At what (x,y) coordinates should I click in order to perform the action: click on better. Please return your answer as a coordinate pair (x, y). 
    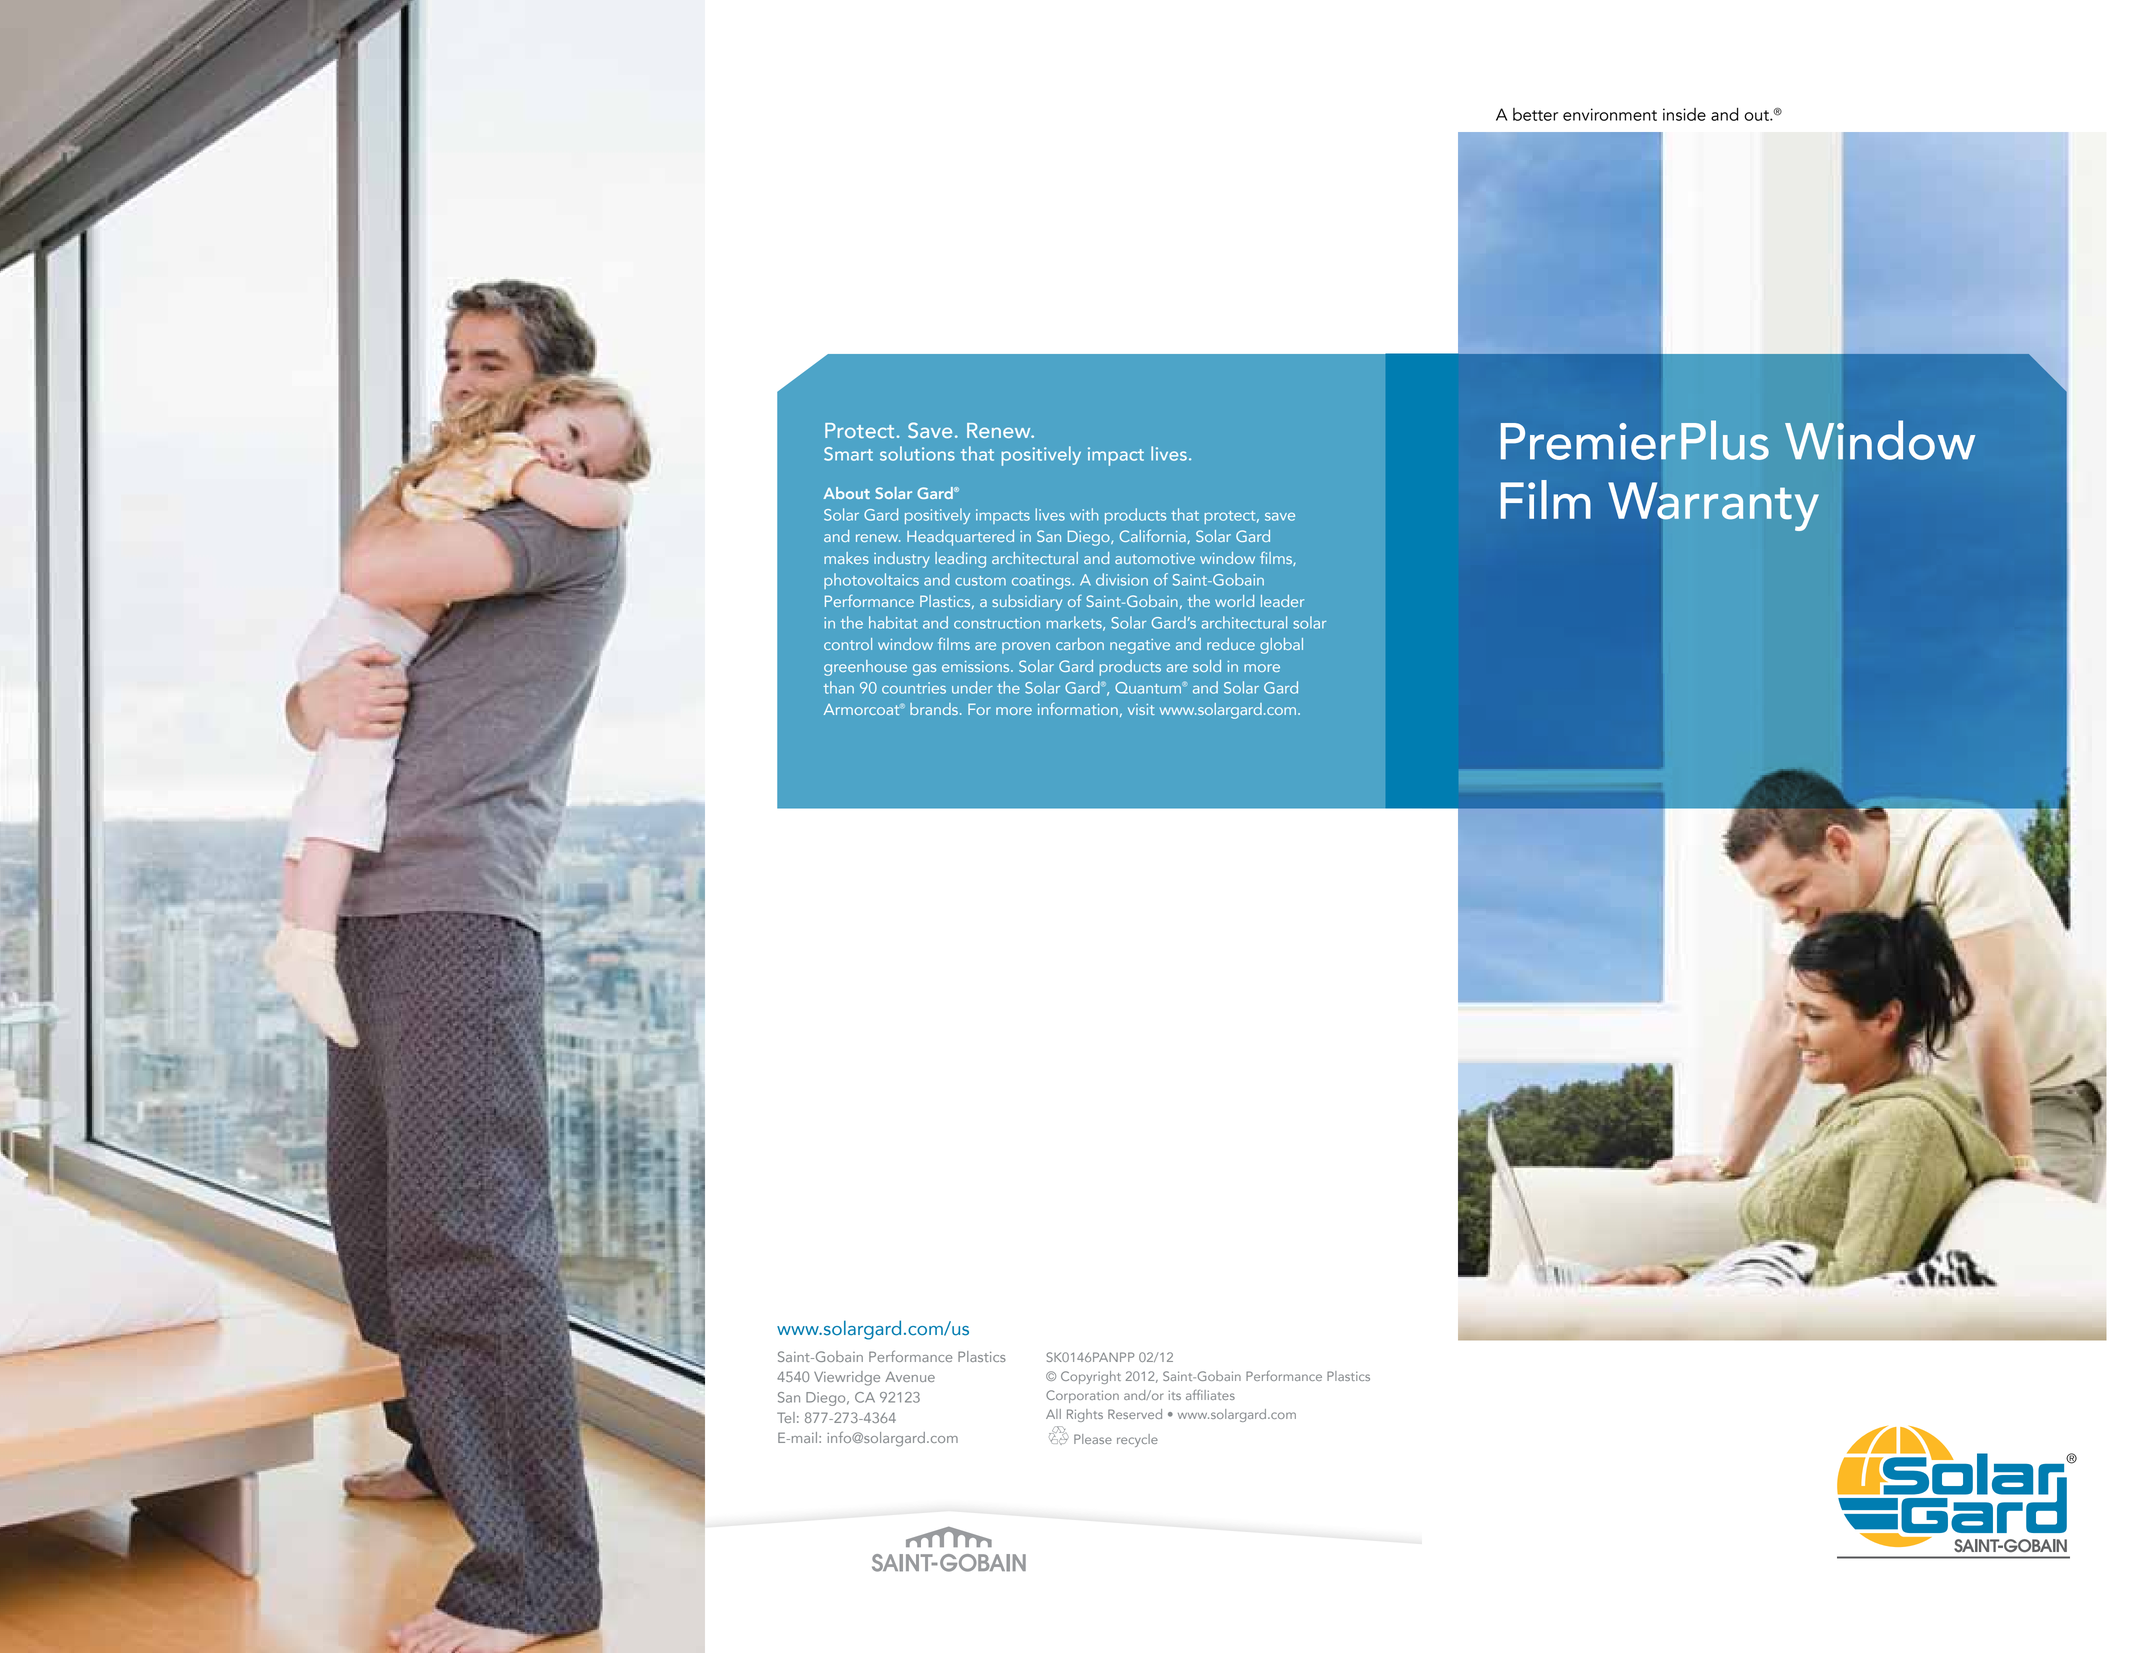
    Looking at the image, I should click on (1535, 114).
